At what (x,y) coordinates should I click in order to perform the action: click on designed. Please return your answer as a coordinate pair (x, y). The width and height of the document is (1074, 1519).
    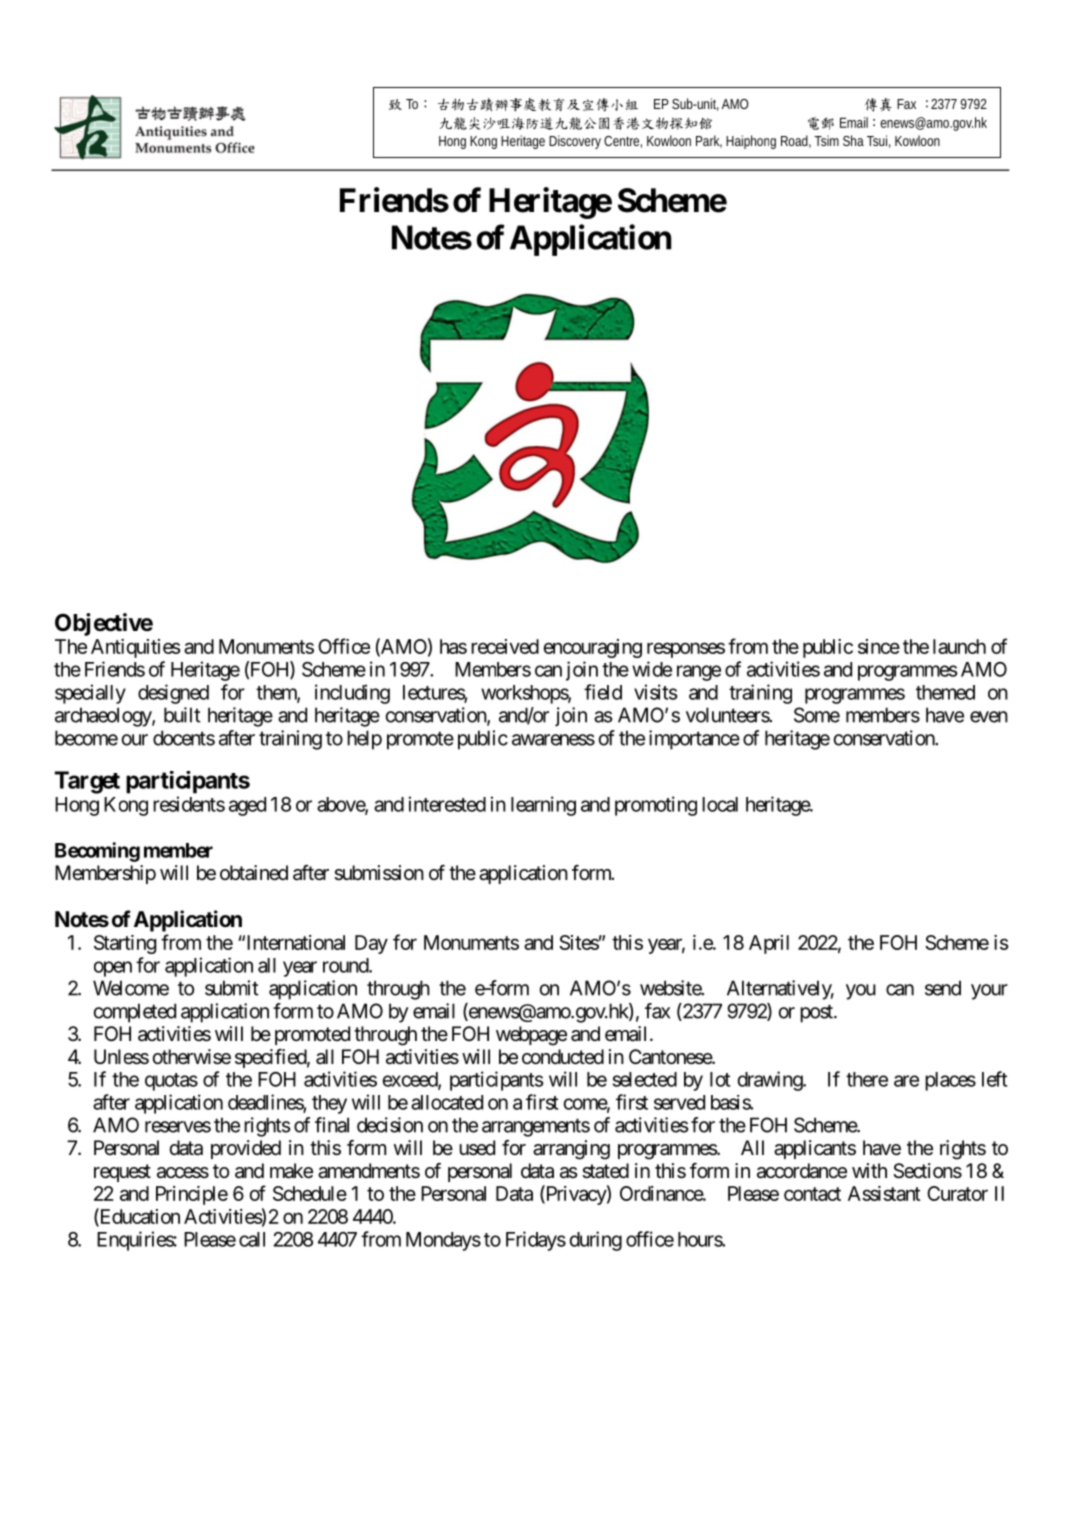
    Looking at the image, I should click on (173, 694).
